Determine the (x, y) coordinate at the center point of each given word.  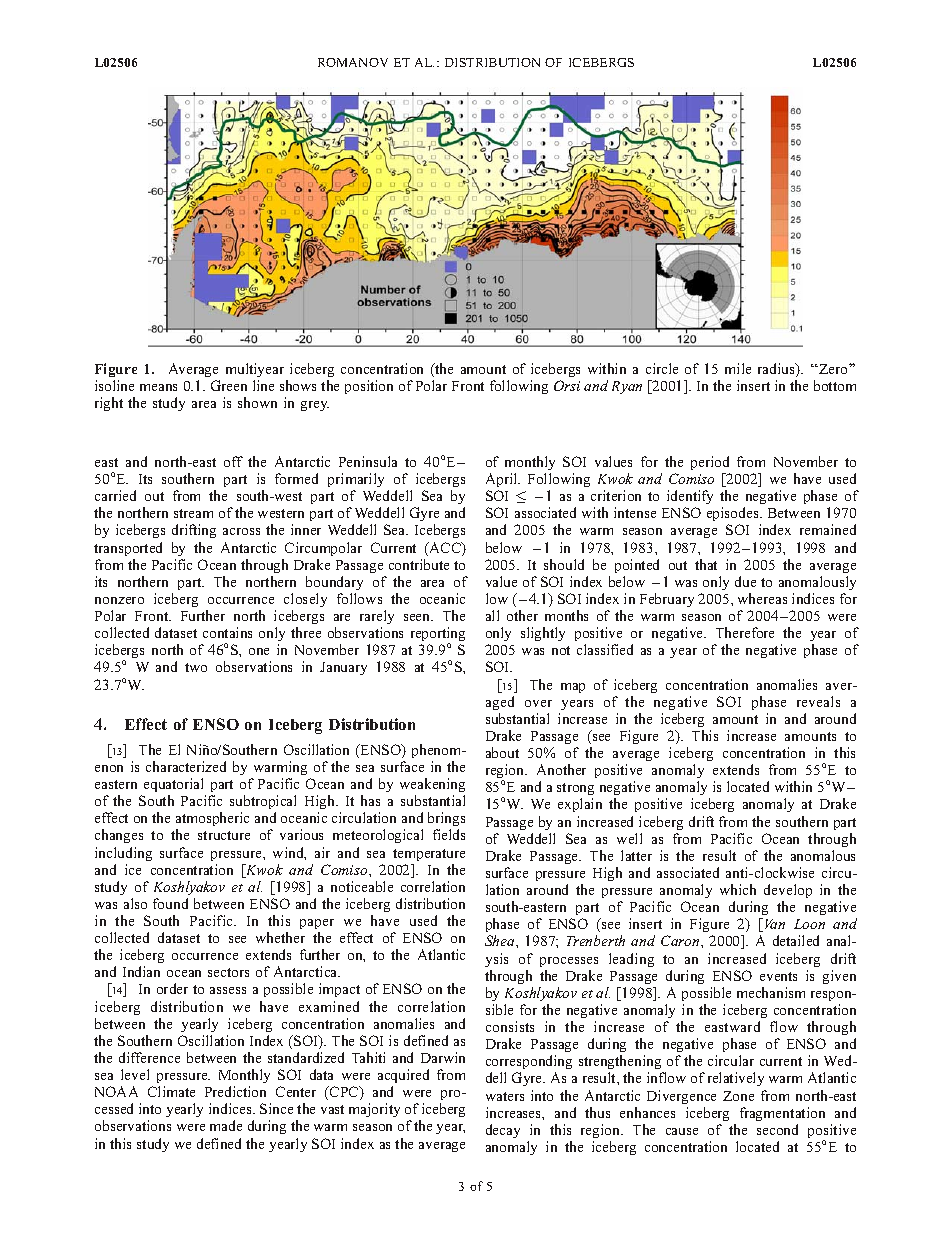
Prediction (235, 1091)
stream (193, 513)
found (170, 903)
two (196, 667)
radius (777, 370)
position (369, 387)
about (502, 752)
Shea (501, 940)
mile (738, 368)
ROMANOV (353, 62)
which (738, 889)
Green (229, 385)
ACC (445, 549)
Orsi (567, 385)
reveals (818, 701)
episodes (734, 516)
